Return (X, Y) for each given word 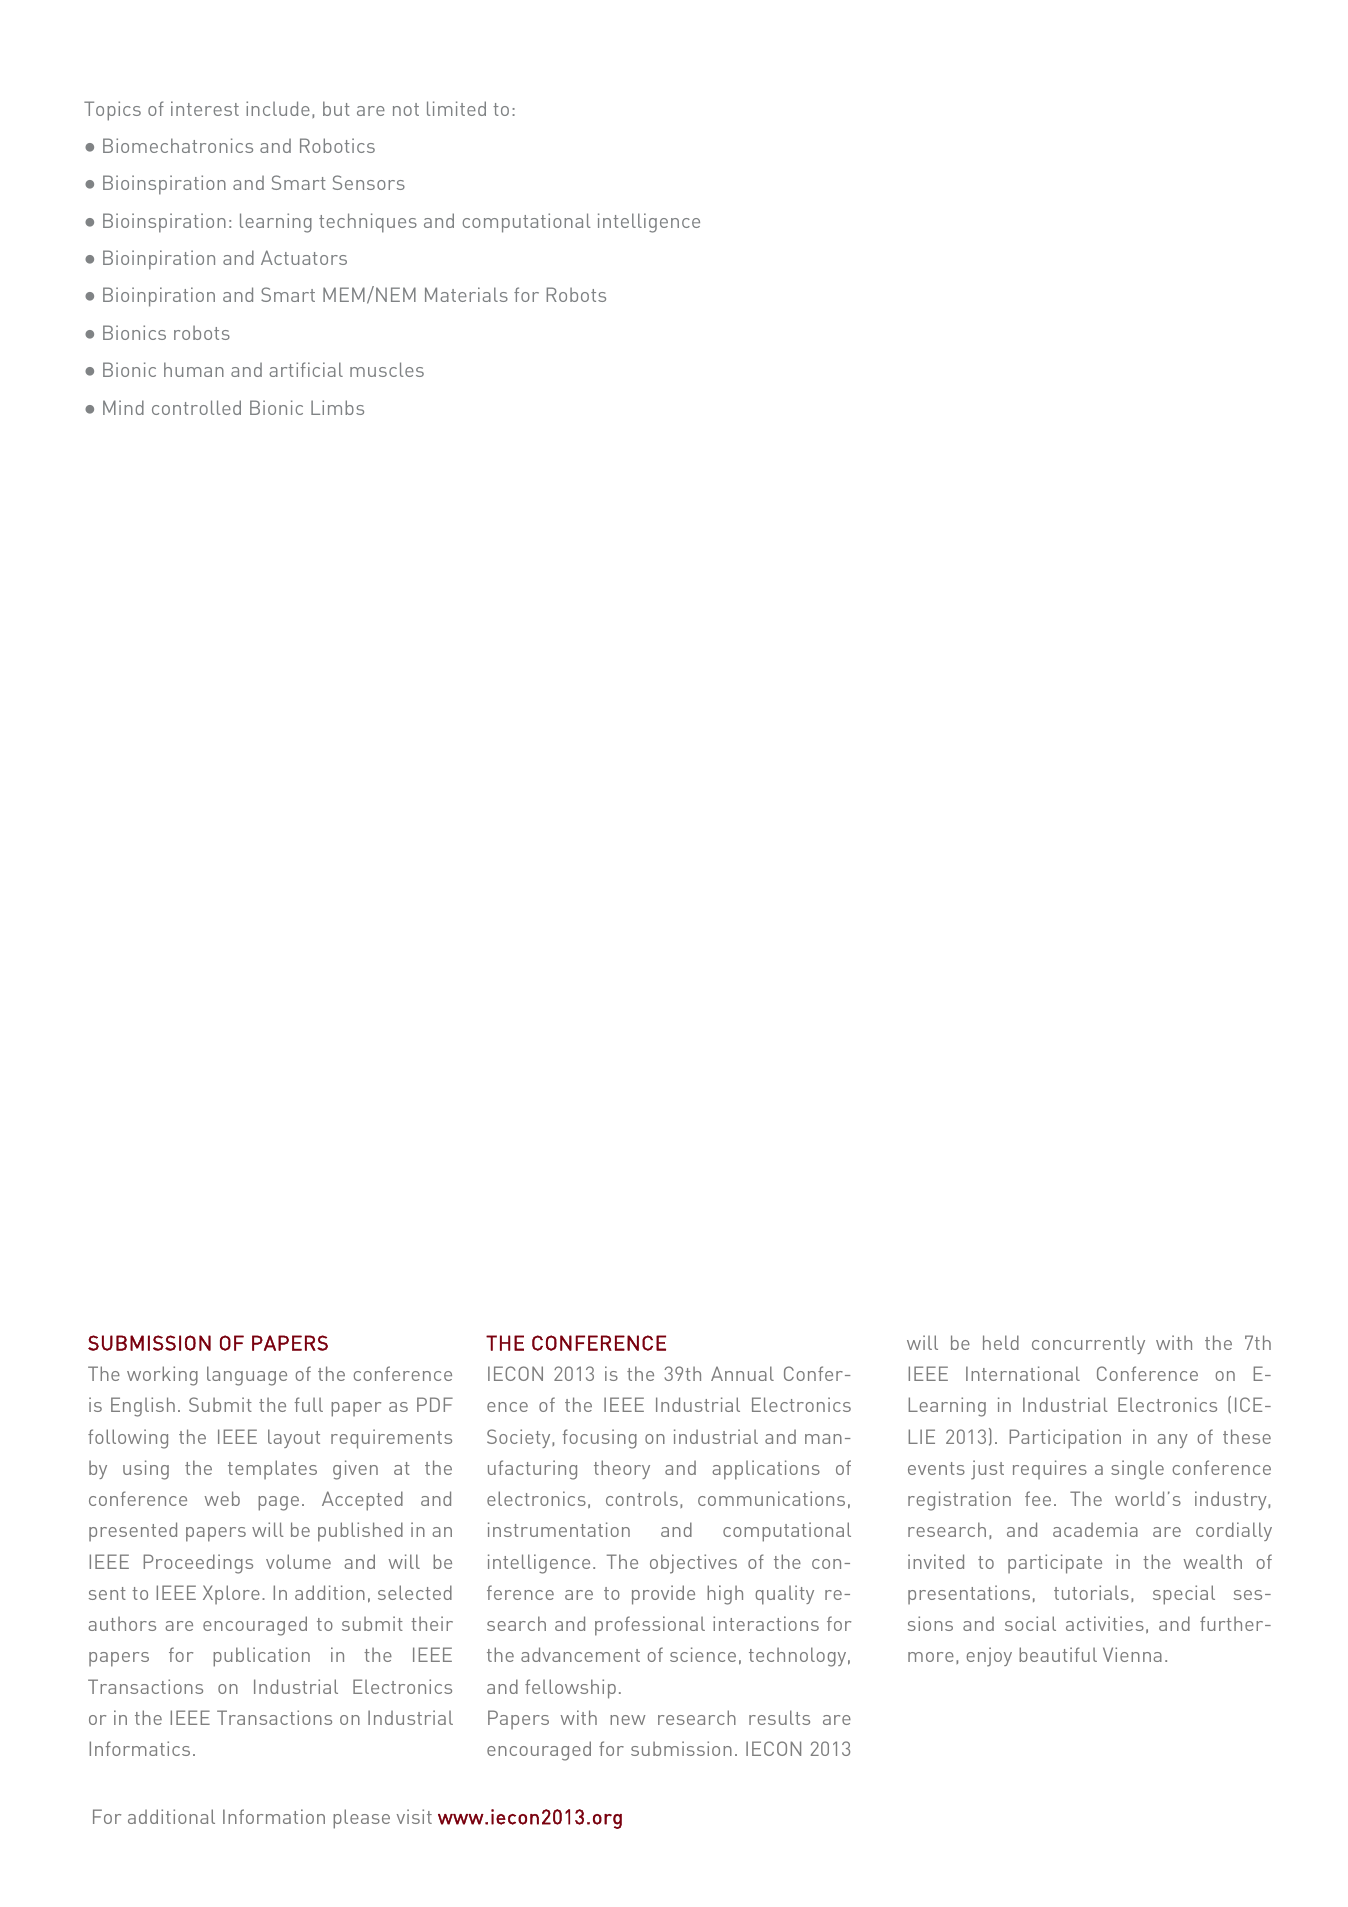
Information (274, 1816)
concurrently (1088, 1345)
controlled (196, 407)
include (278, 108)
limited (456, 108)
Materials (466, 294)
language (247, 1376)
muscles (387, 369)
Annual (742, 1373)
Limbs (337, 407)
